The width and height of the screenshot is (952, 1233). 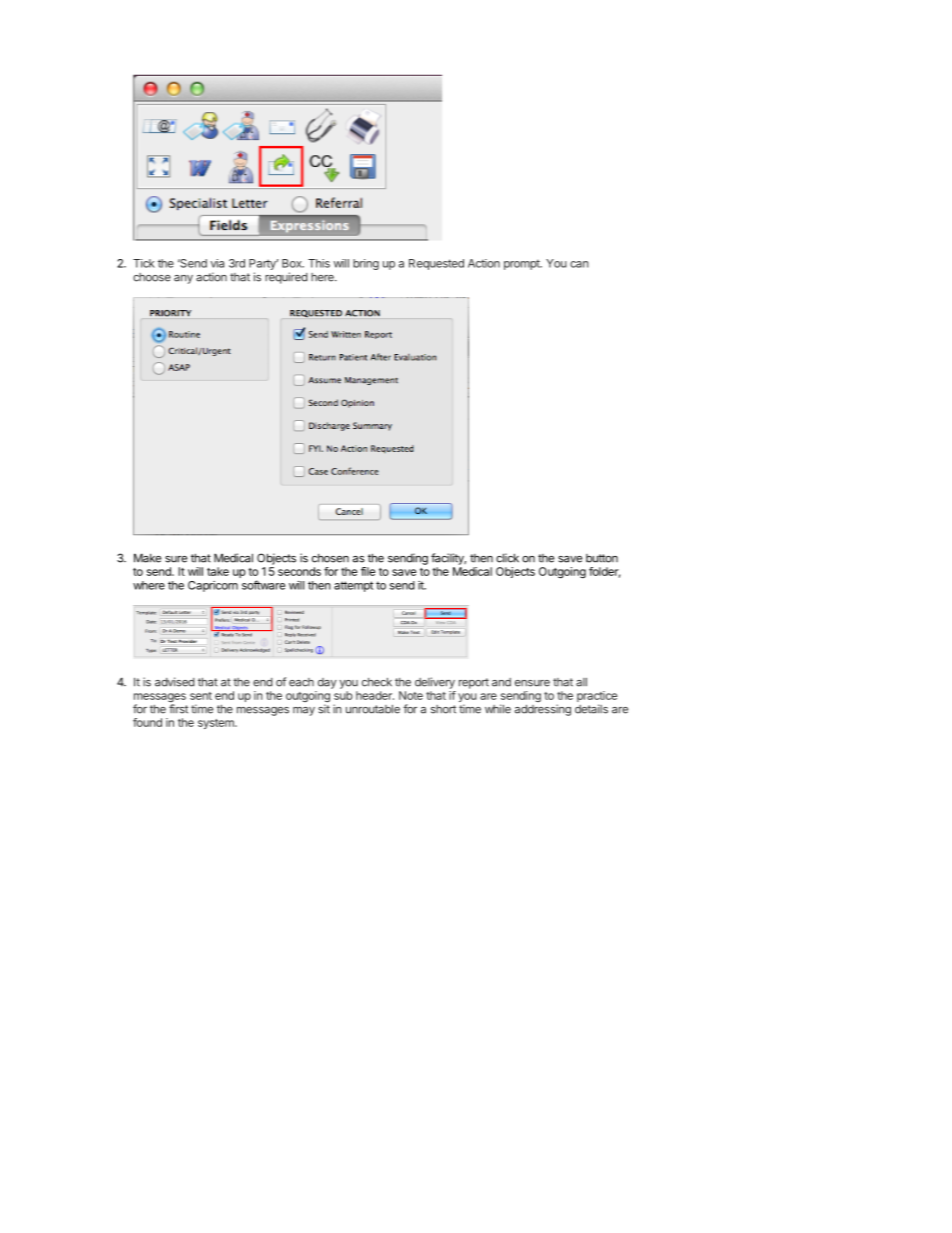 I want to click on Make, so click(x=147, y=558).
